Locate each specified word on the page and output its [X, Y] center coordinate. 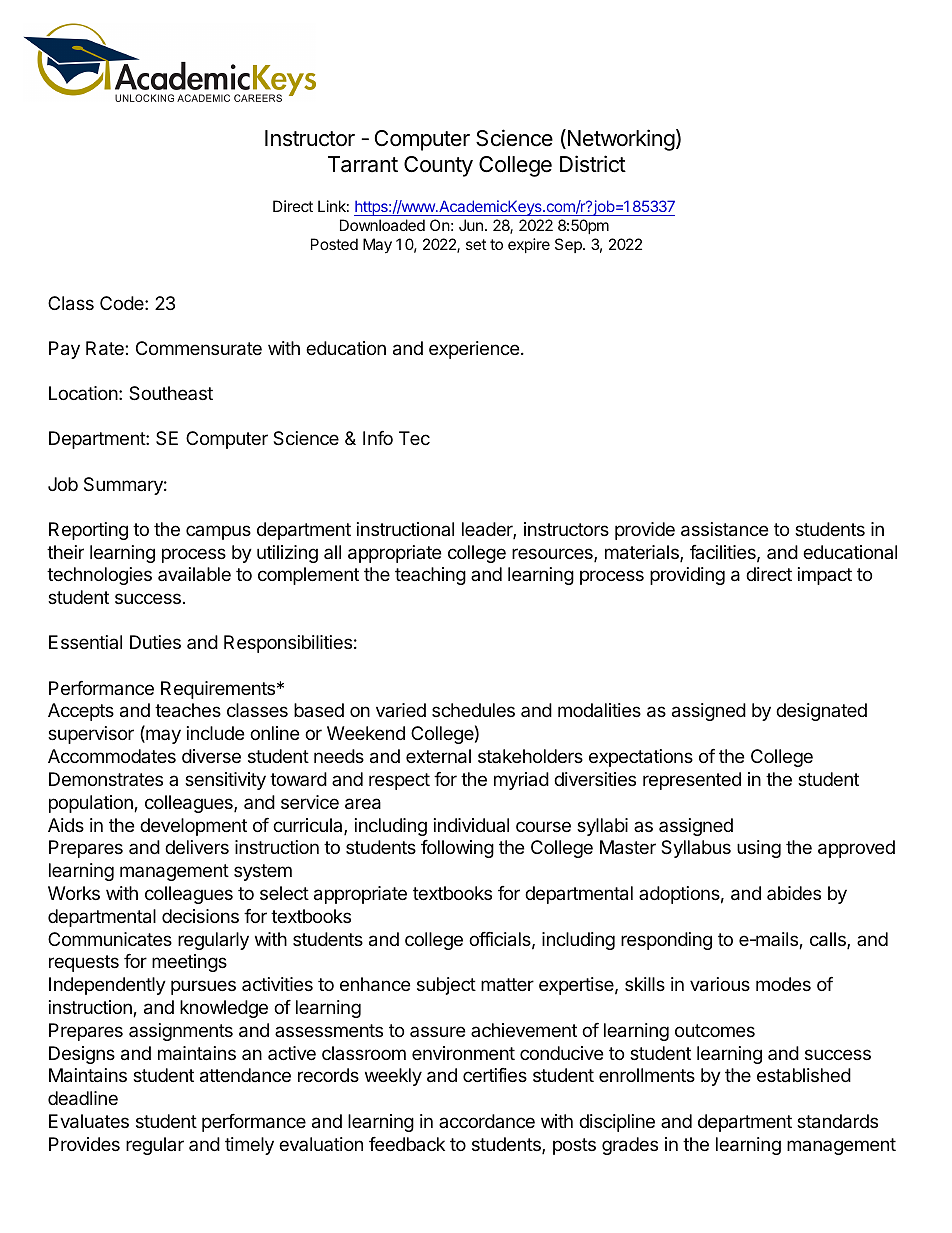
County [438, 166]
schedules [473, 710]
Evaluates [89, 1121]
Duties [155, 642]
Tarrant [363, 164]
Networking [620, 140]
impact [825, 576]
